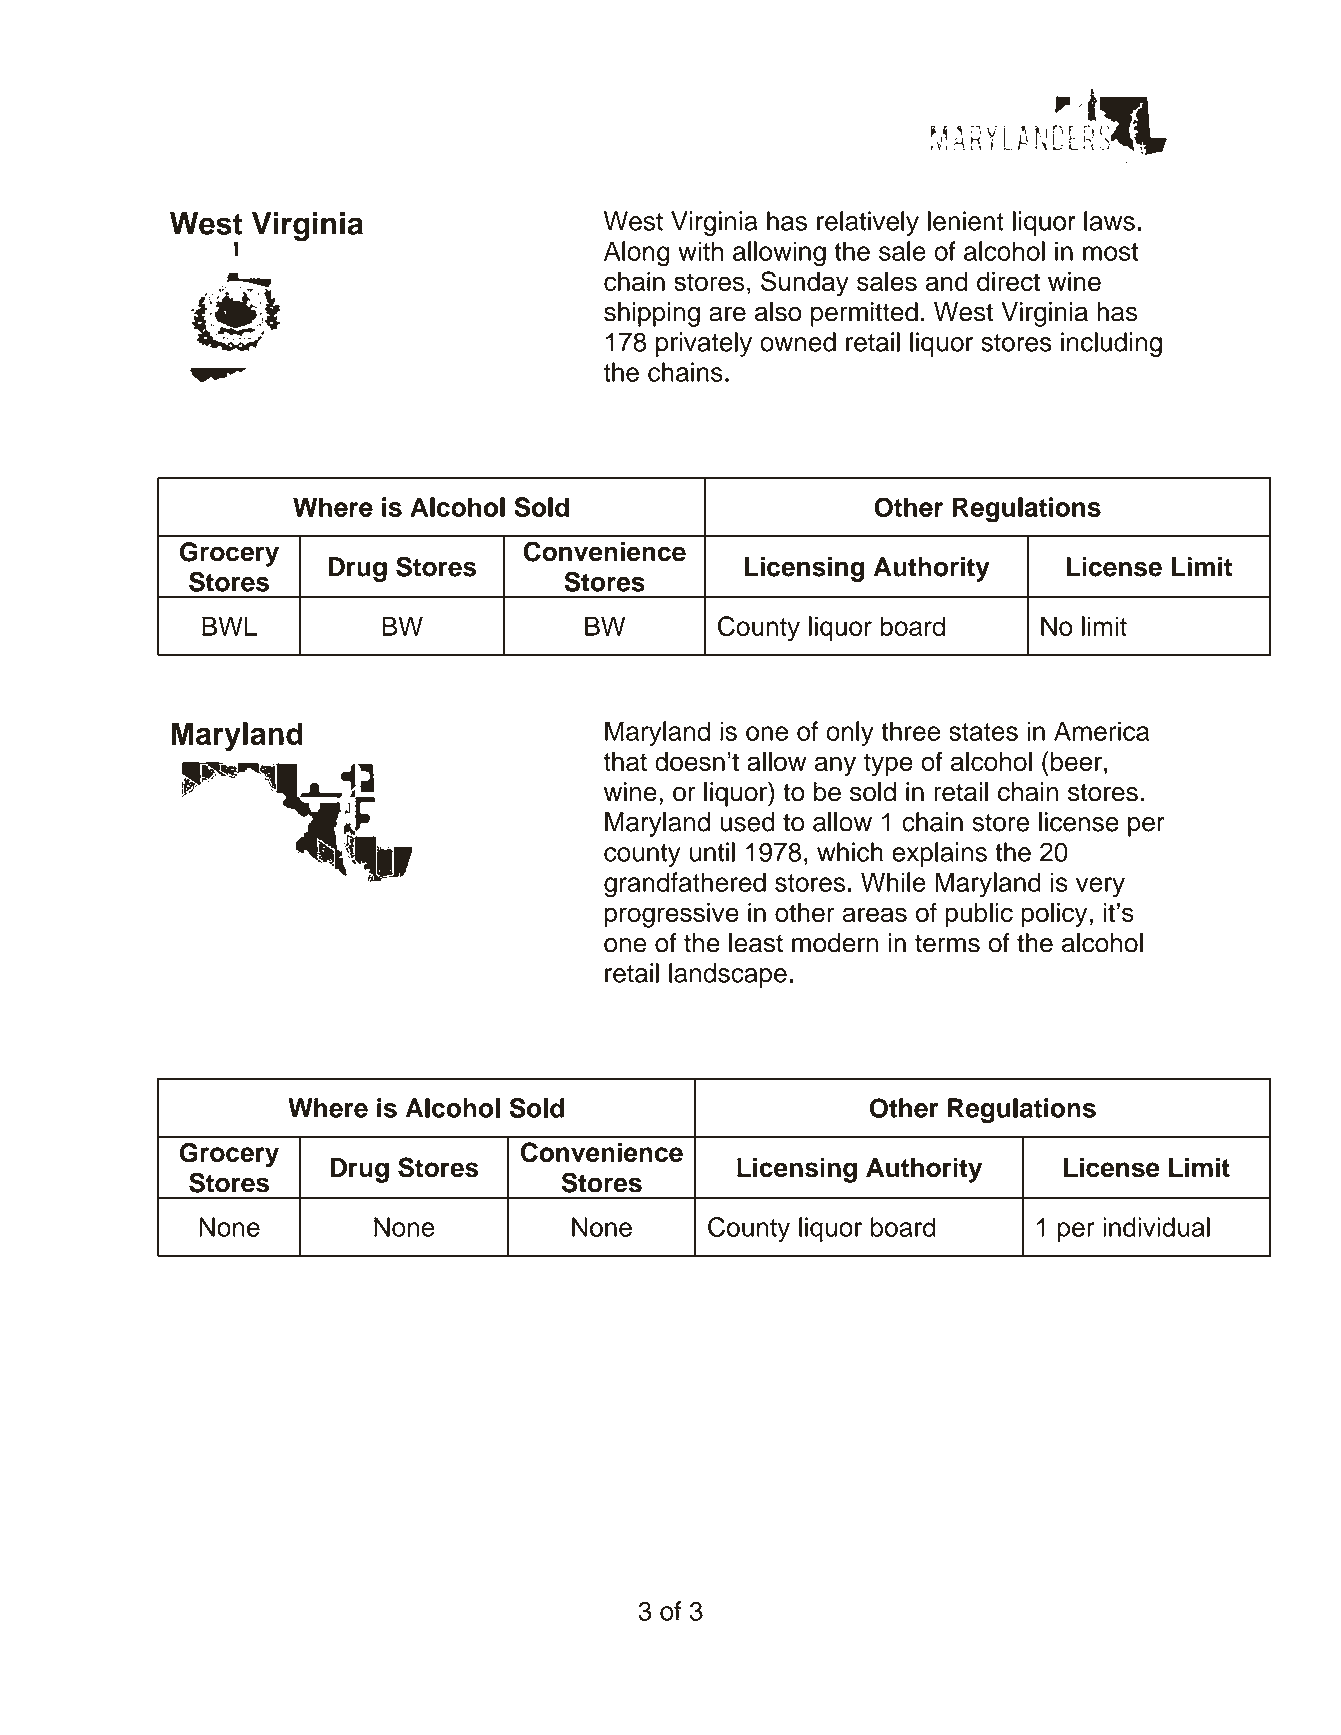 This screenshot has width=1341, height=1735. I want to click on grandfathered, so click(685, 885).
